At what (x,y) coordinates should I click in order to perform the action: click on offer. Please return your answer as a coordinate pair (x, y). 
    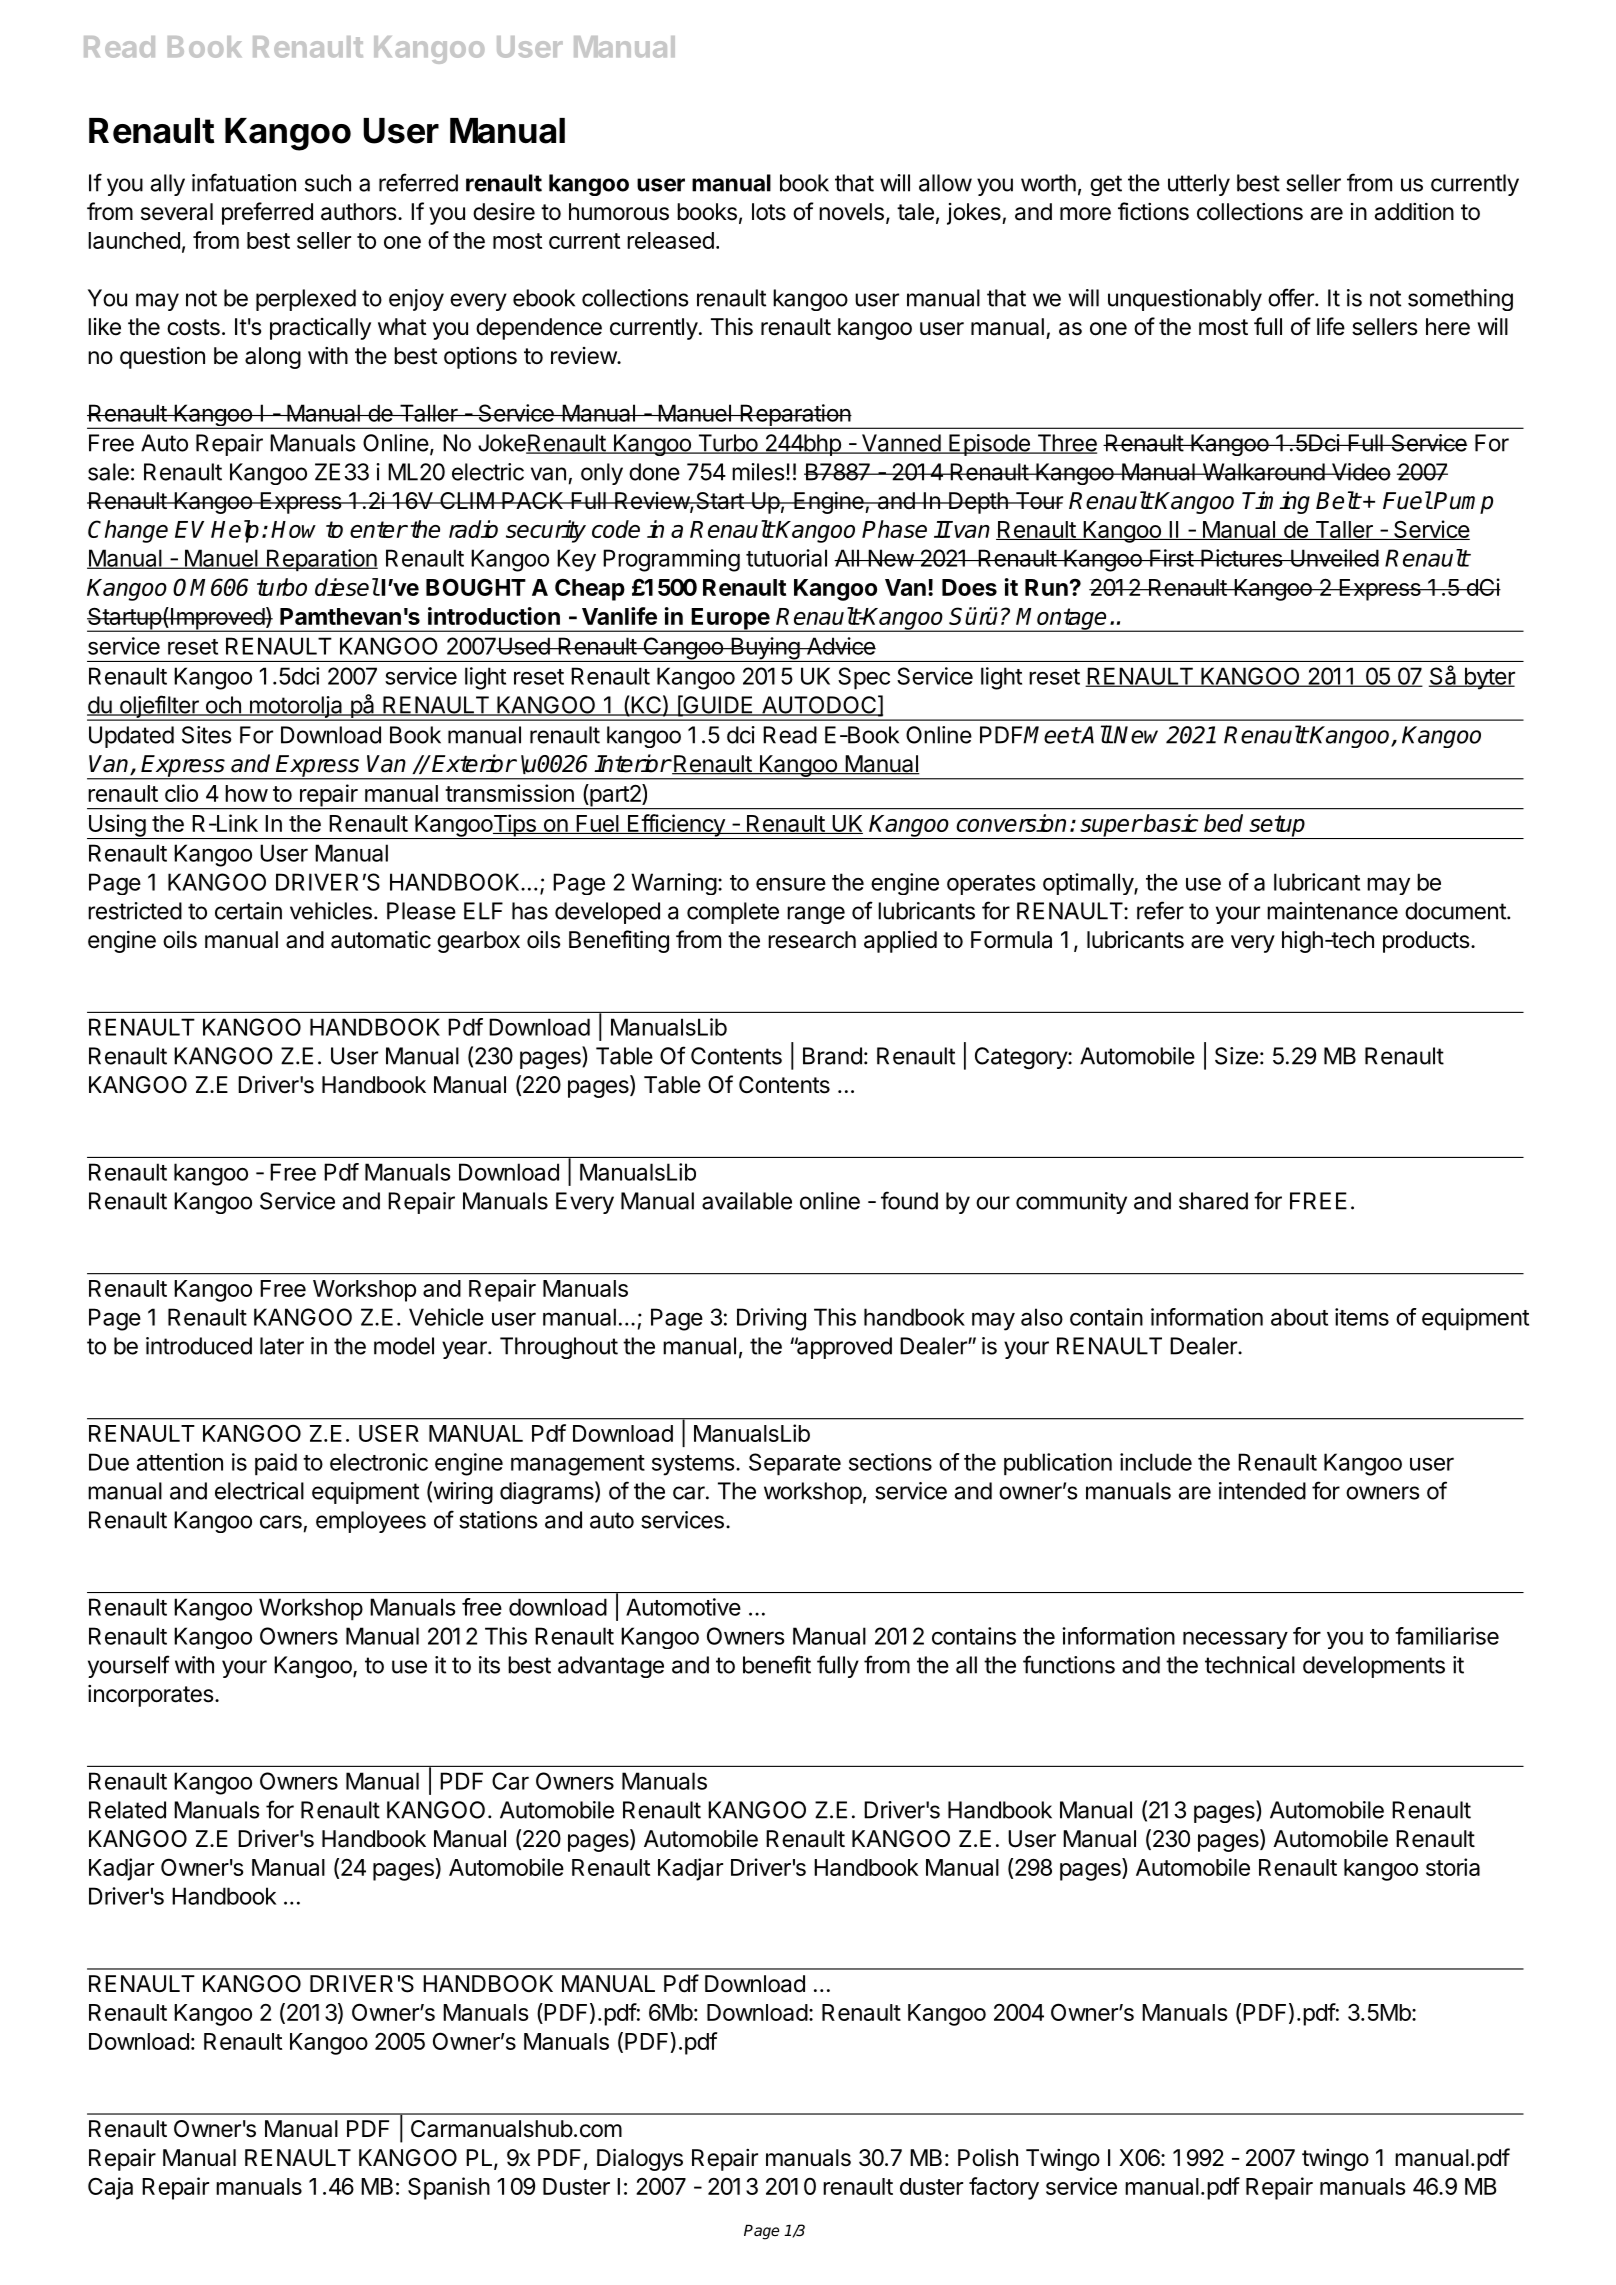
    Looking at the image, I should click on (1292, 297).
